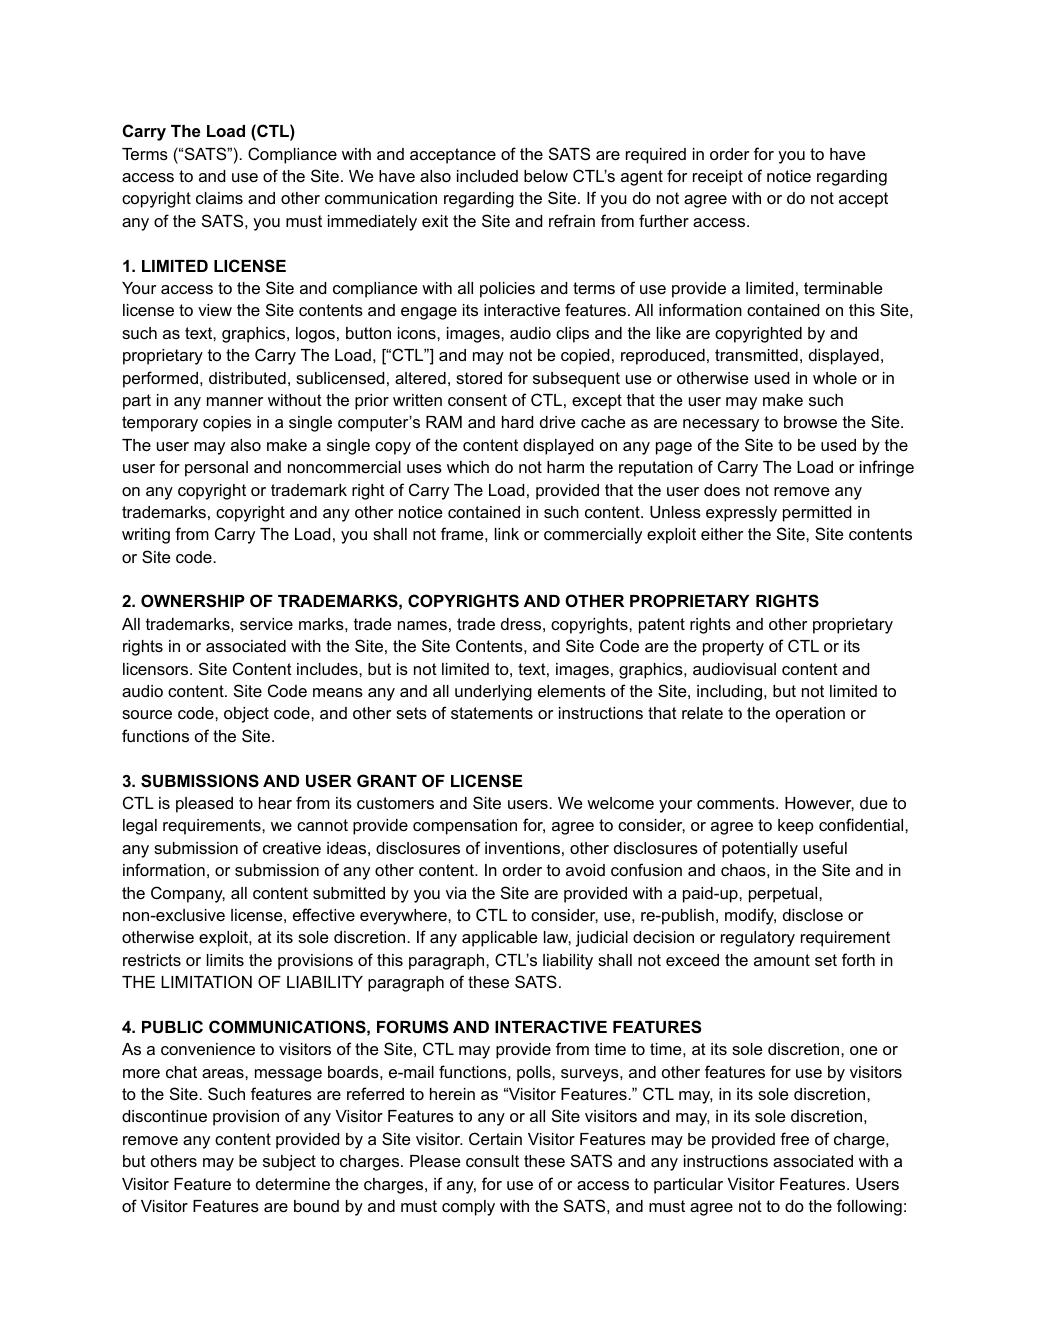 The height and width of the screenshot is (1341, 1037). I want to click on claims, so click(219, 198).
